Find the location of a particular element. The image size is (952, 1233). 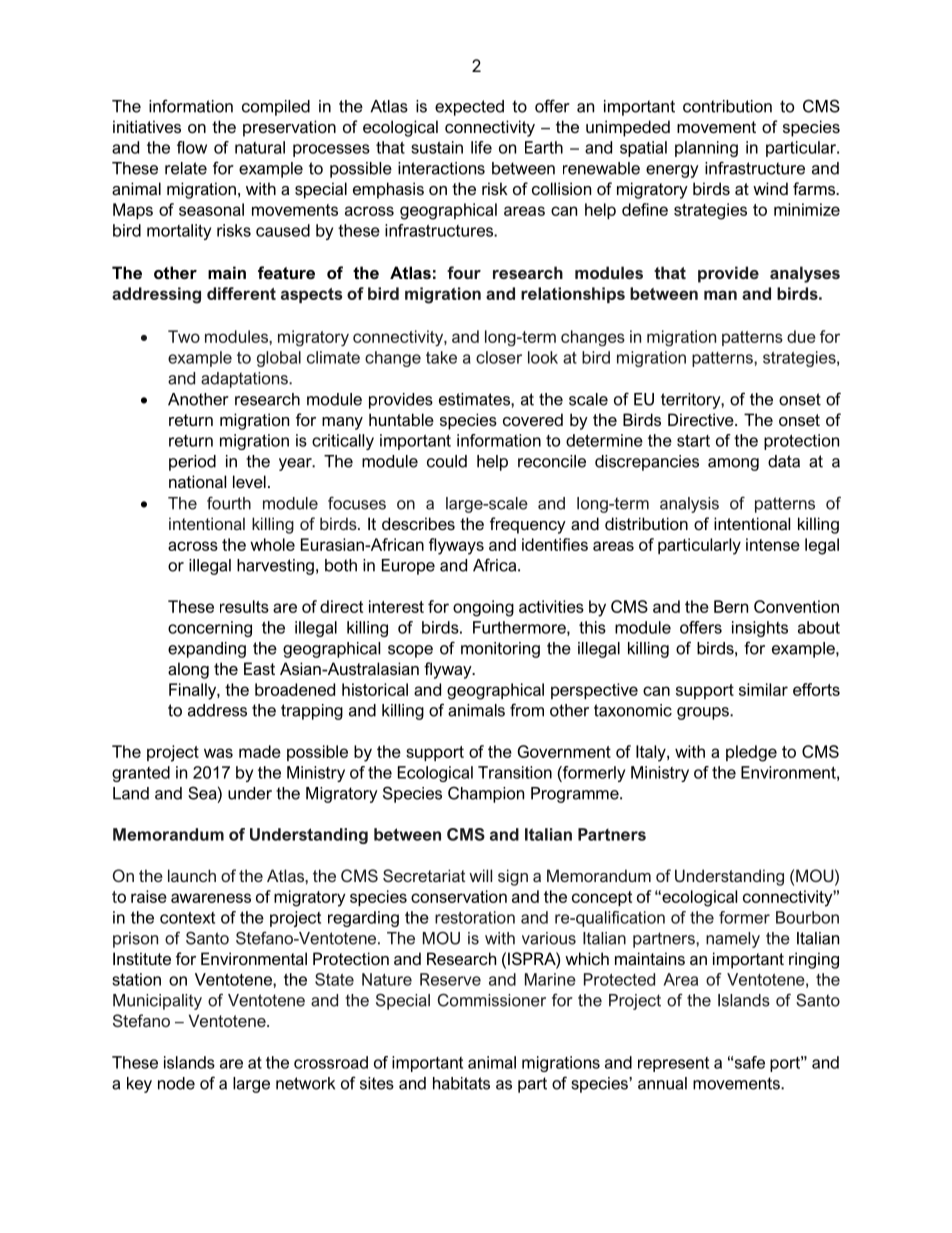

among is located at coordinates (733, 464).
